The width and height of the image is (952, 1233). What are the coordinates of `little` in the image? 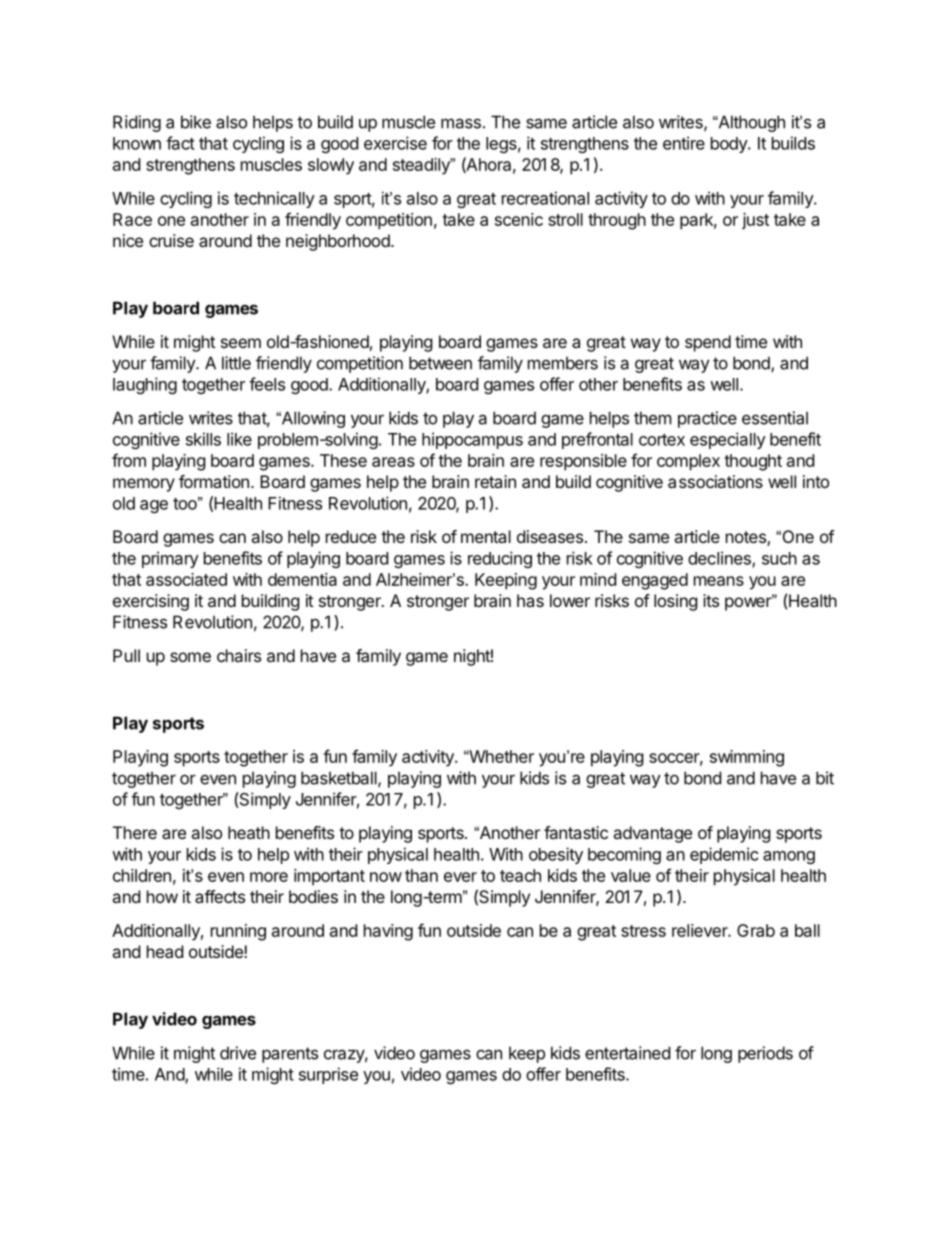 It's located at (236, 363).
